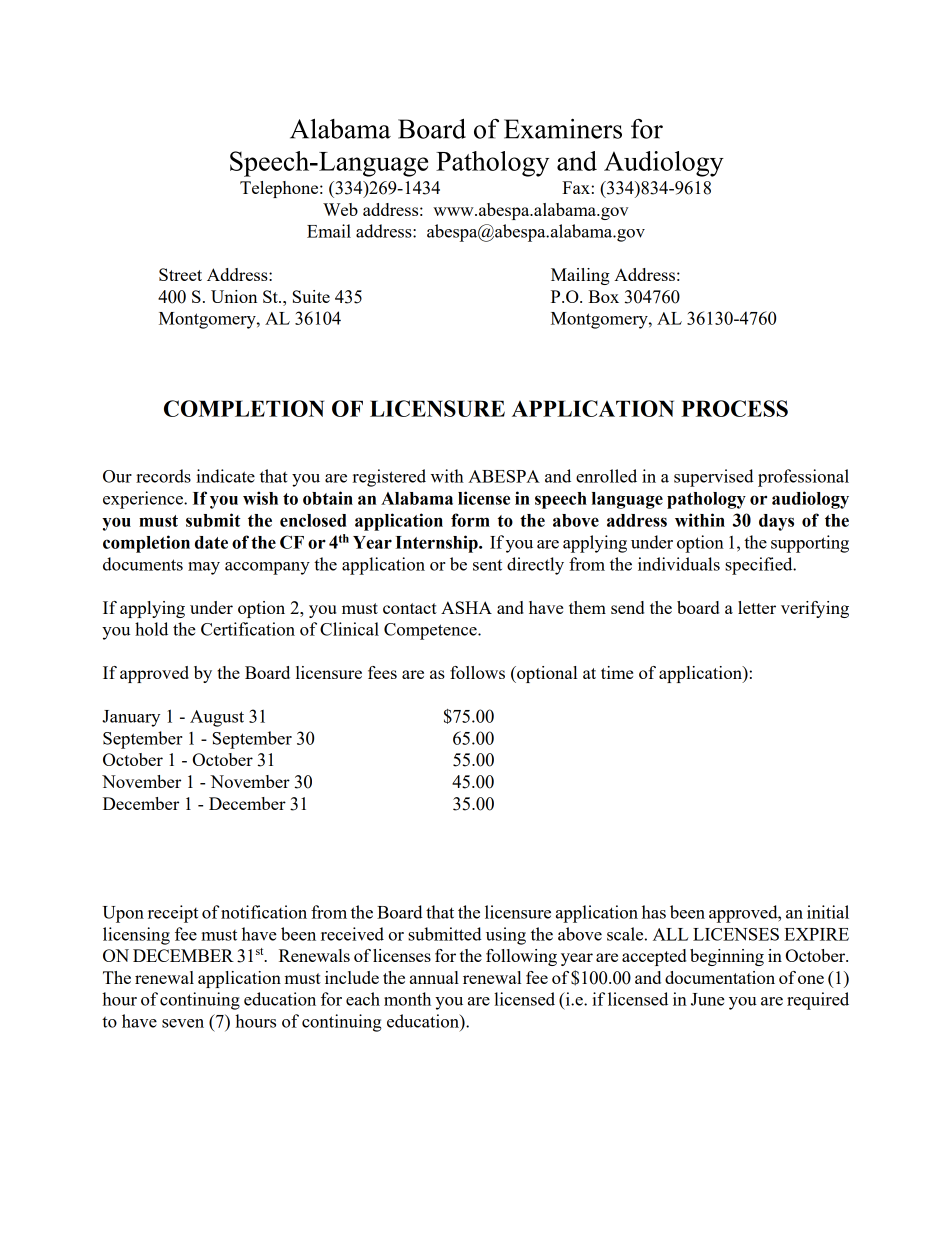 Image resolution: width=952 pixels, height=1233 pixels. I want to click on may, so click(204, 568).
